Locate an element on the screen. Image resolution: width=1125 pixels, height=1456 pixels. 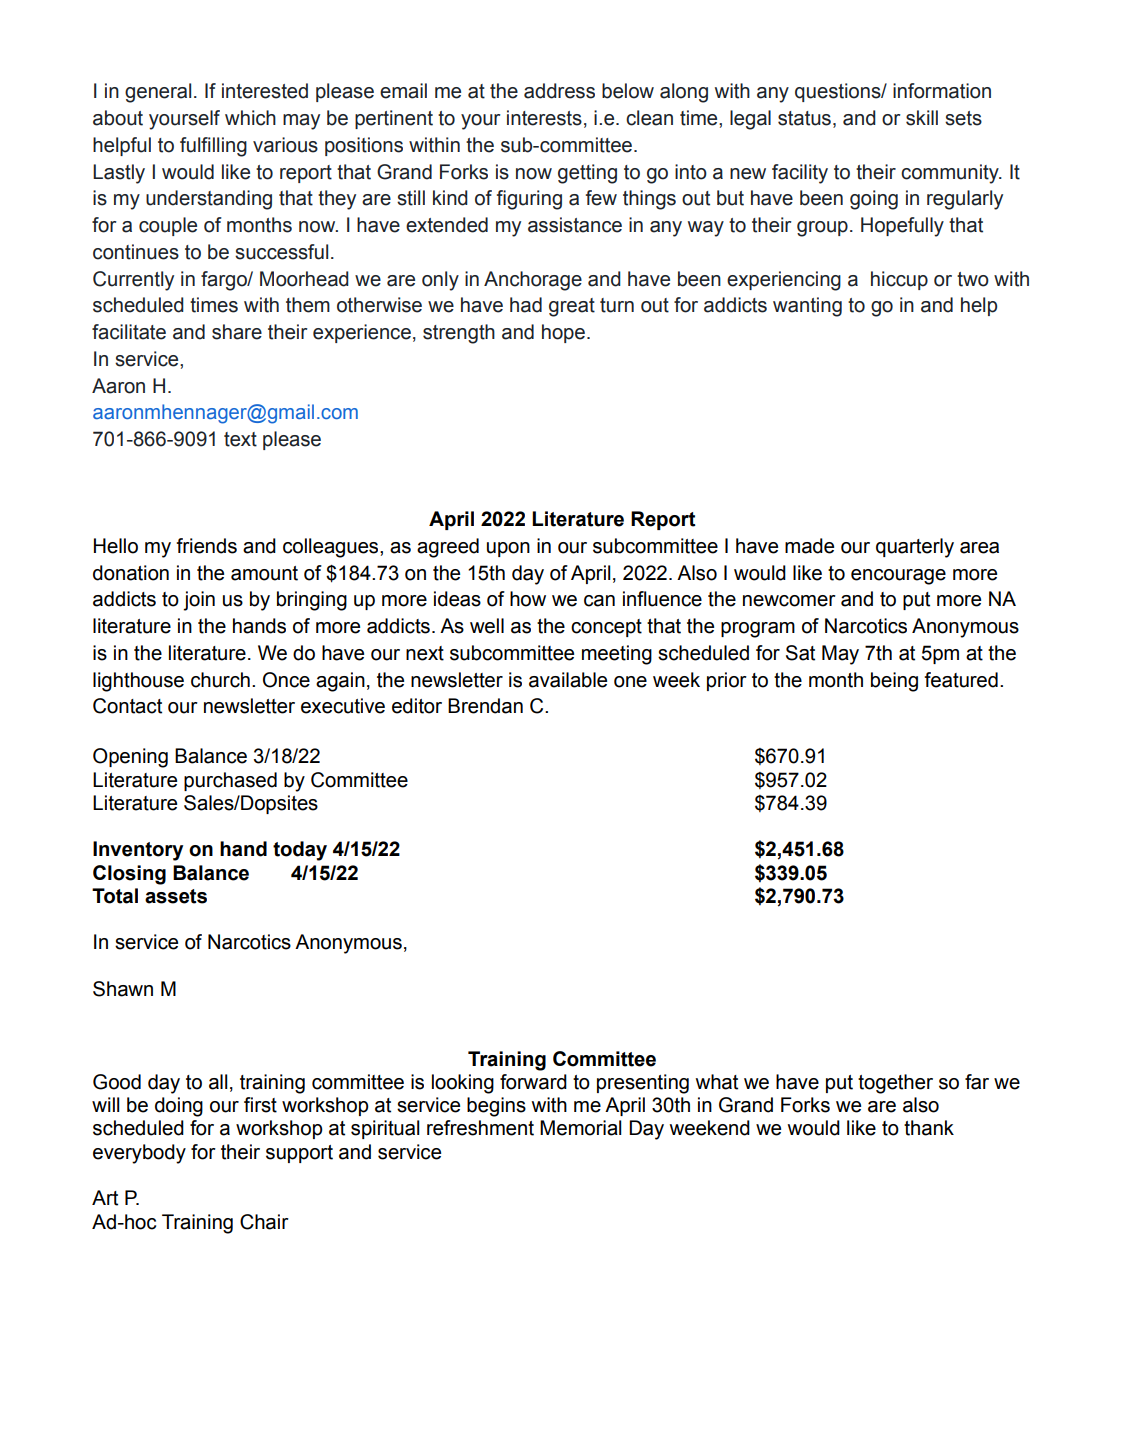
strength is located at coordinates (459, 334).
